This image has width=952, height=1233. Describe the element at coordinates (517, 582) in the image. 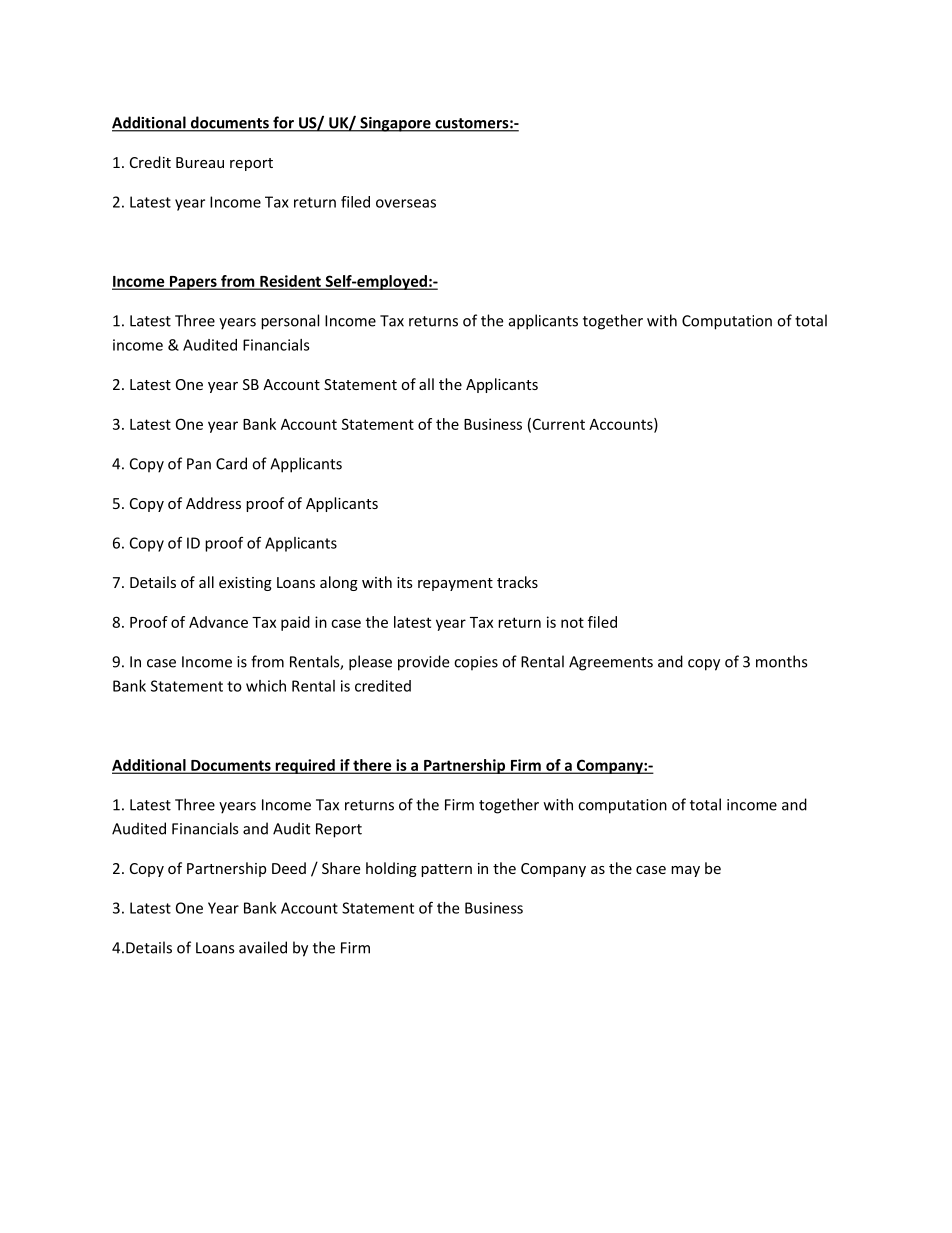

I see `tracks` at that location.
